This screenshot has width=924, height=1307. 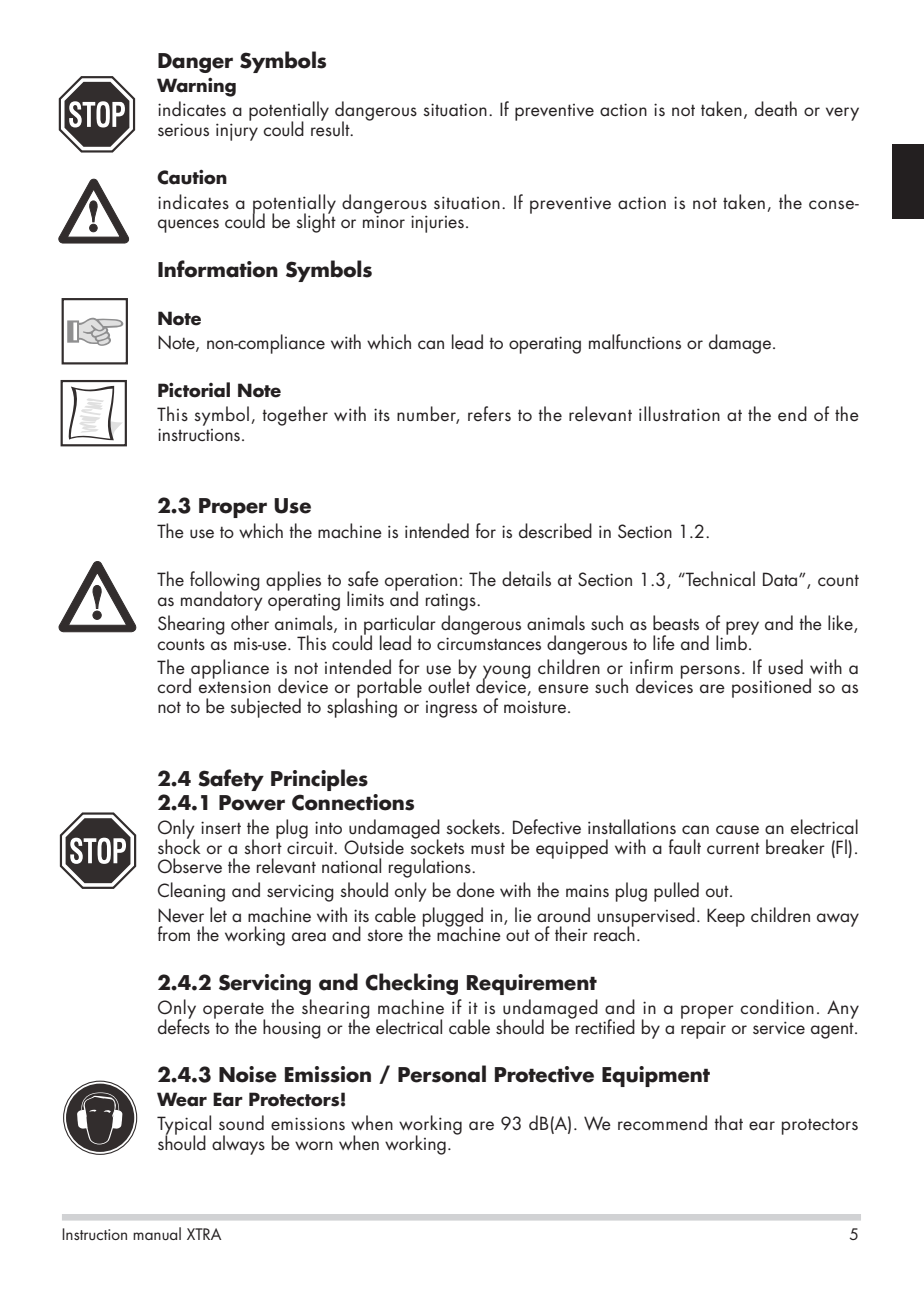 I want to click on young, so click(x=507, y=673).
